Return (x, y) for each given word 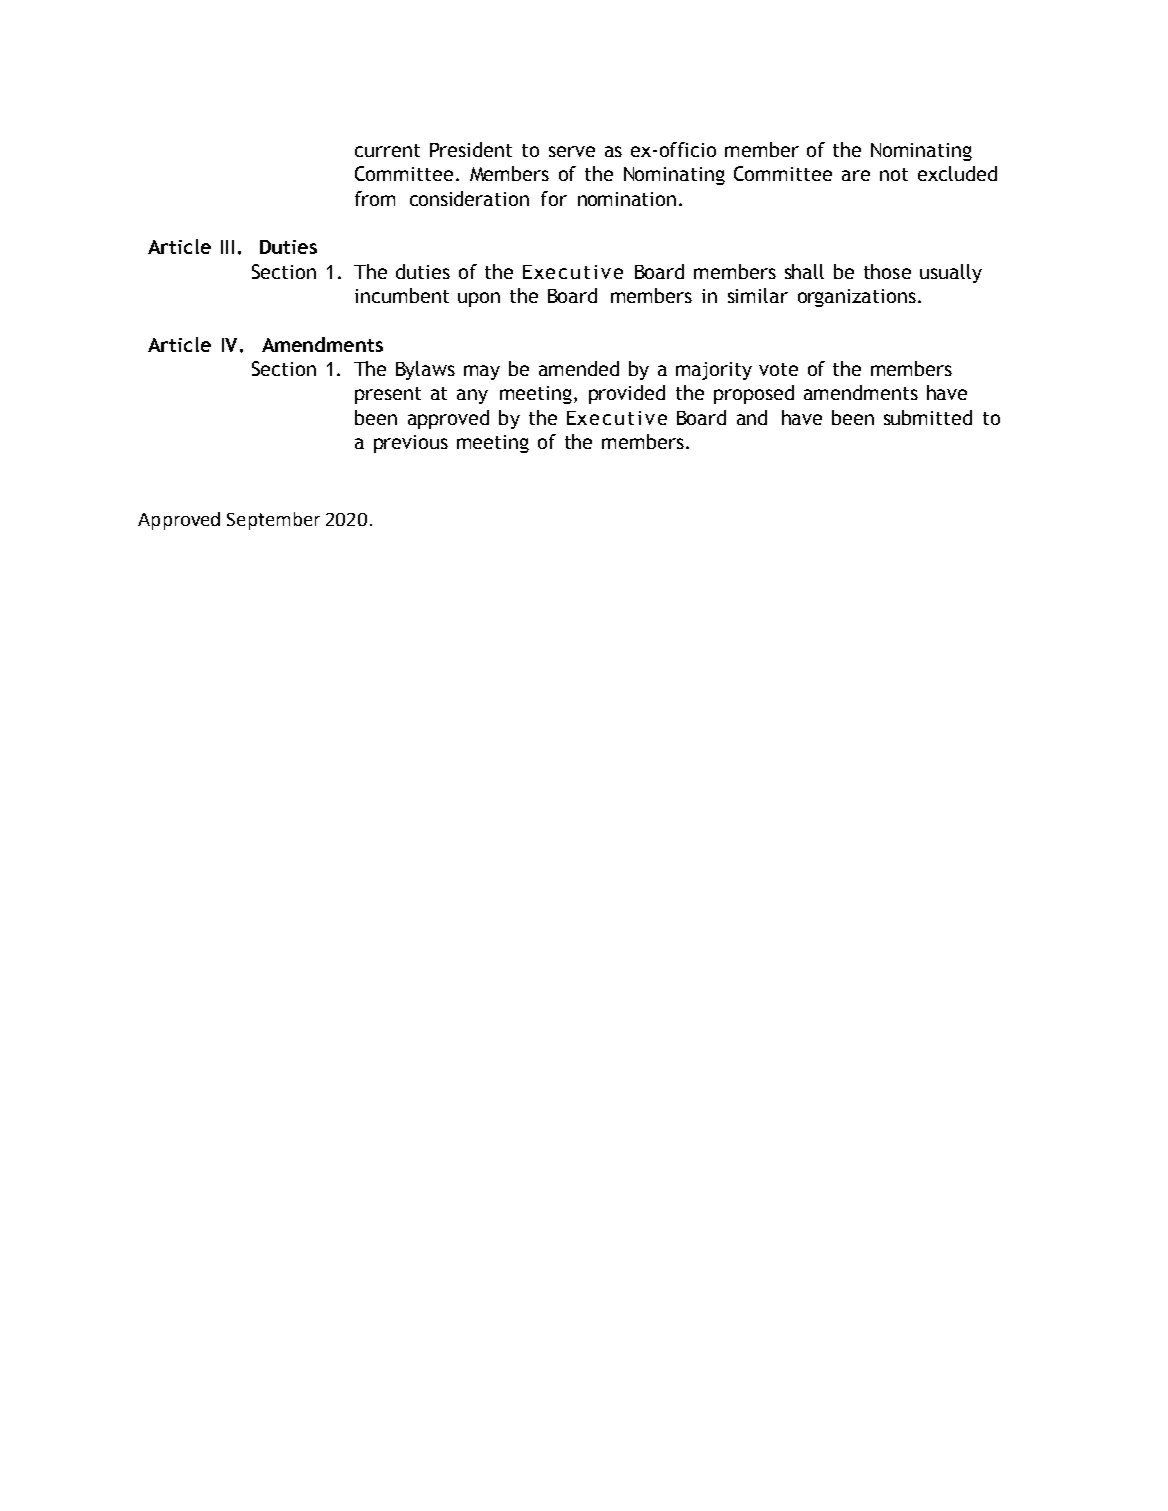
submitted (928, 417)
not (894, 174)
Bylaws (425, 370)
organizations (857, 298)
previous (411, 444)
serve (572, 151)
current (387, 150)
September (273, 521)
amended (579, 368)
